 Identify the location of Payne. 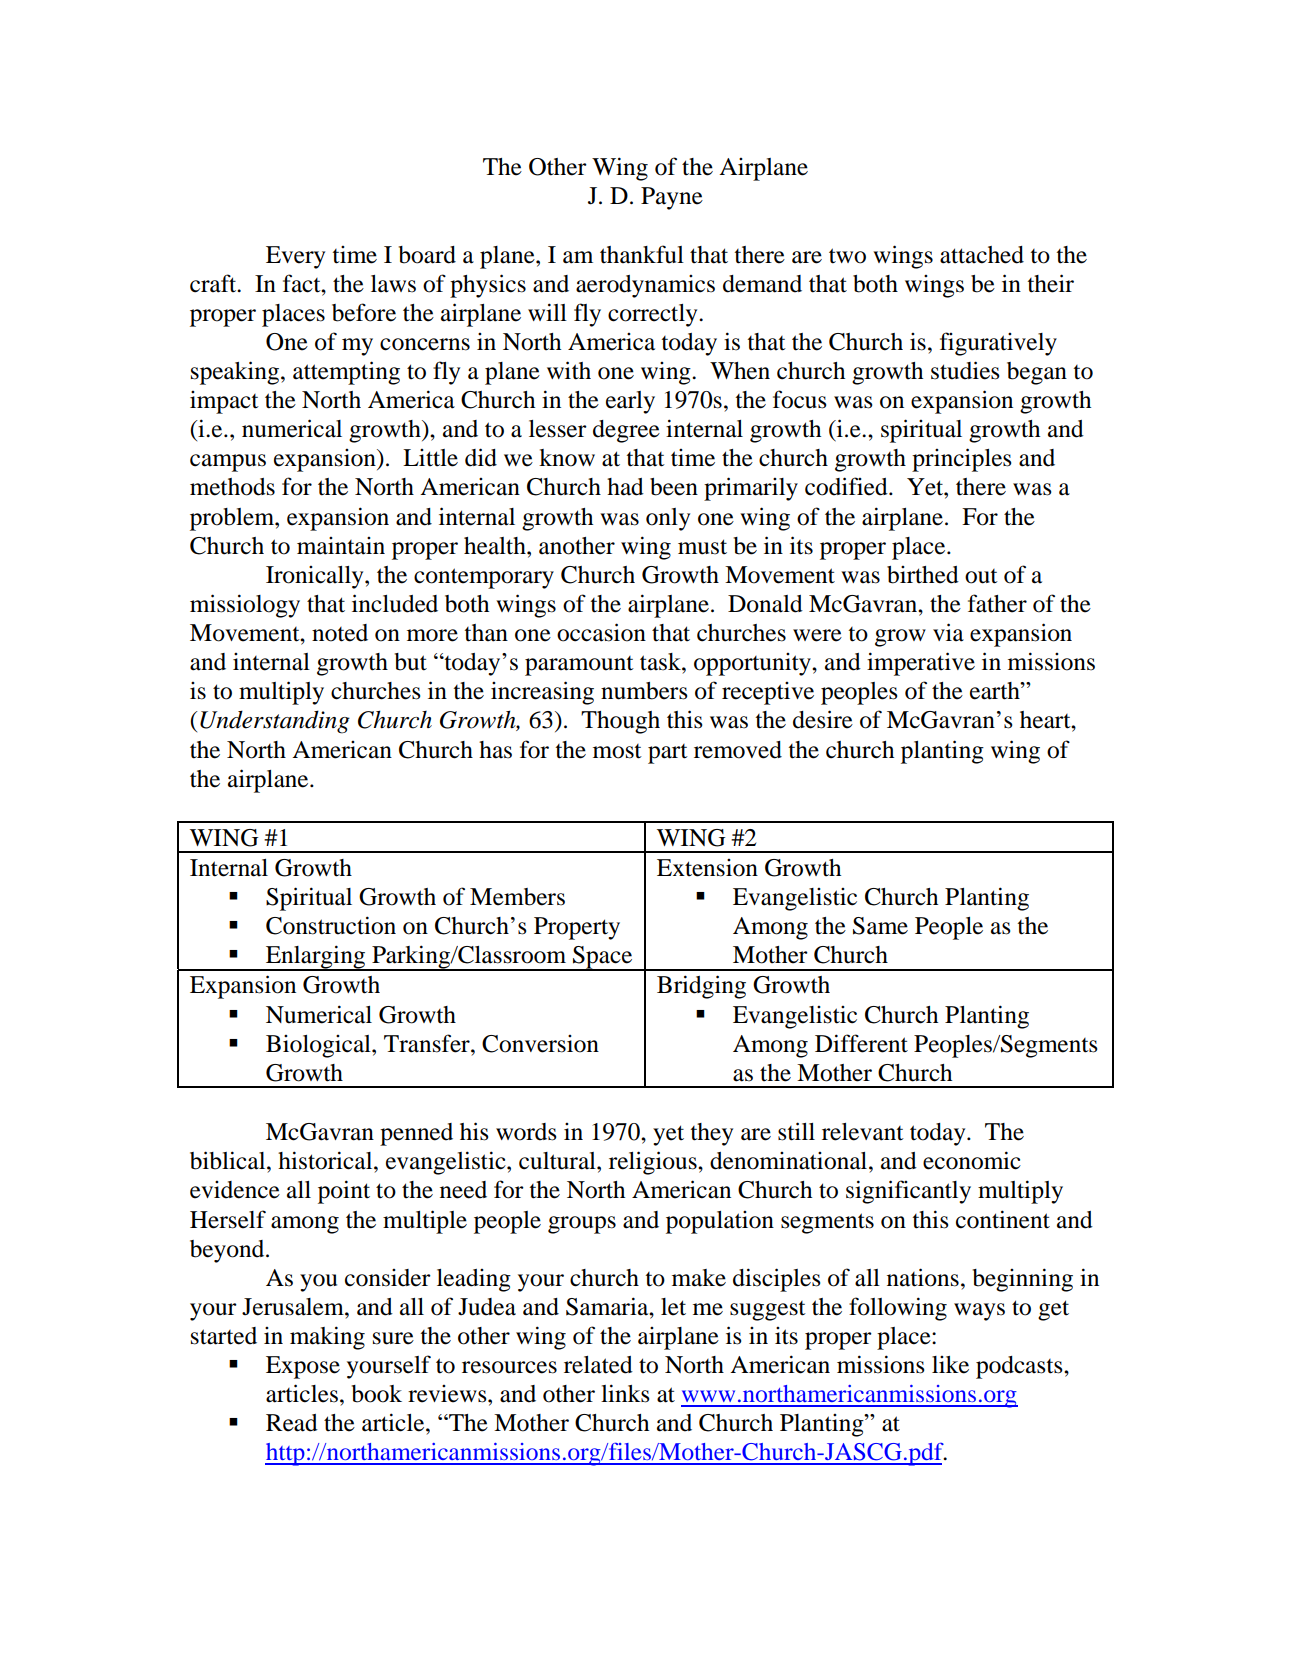
(672, 198).
